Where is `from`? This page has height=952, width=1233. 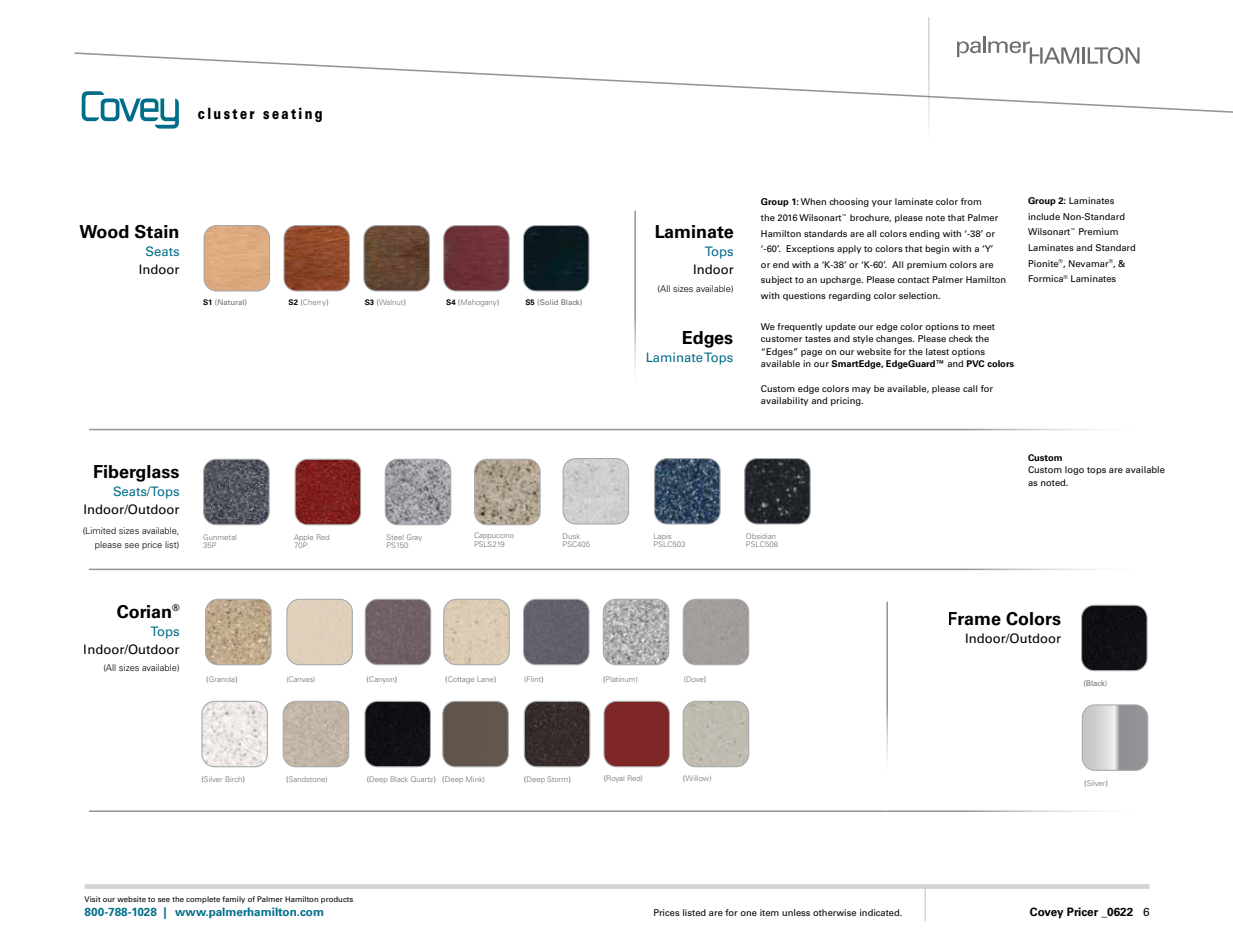
from is located at coordinates (971, 201).
